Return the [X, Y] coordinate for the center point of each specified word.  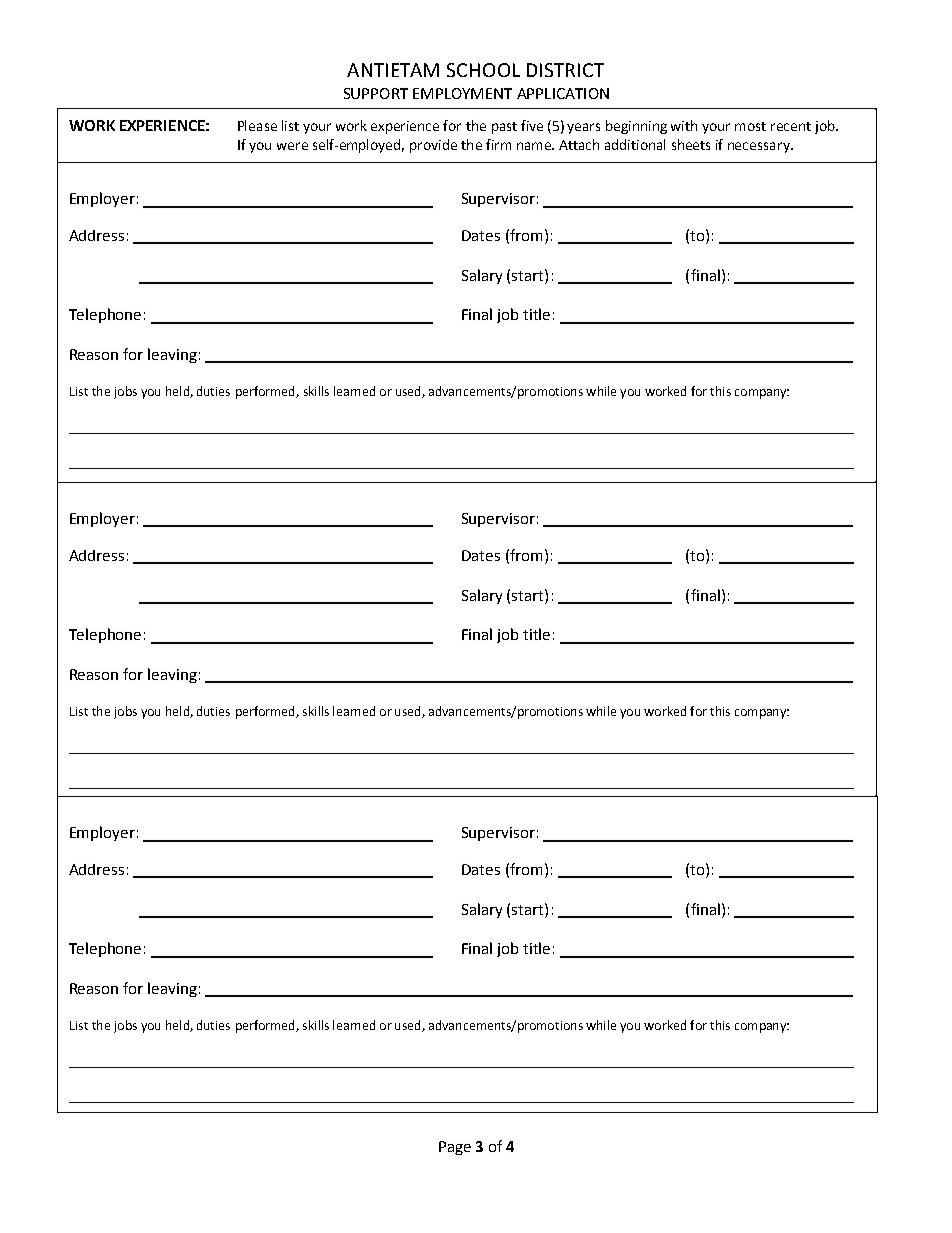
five [532, 125]
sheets [691, 144]
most [750, 126]
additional [635, 144]
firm [498, 144]
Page [455, 1148]
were [292, 146]
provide [433, 146]
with [684, 125]
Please [257, 125]
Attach [579, 144]
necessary [760, 147]
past [504, 128]
